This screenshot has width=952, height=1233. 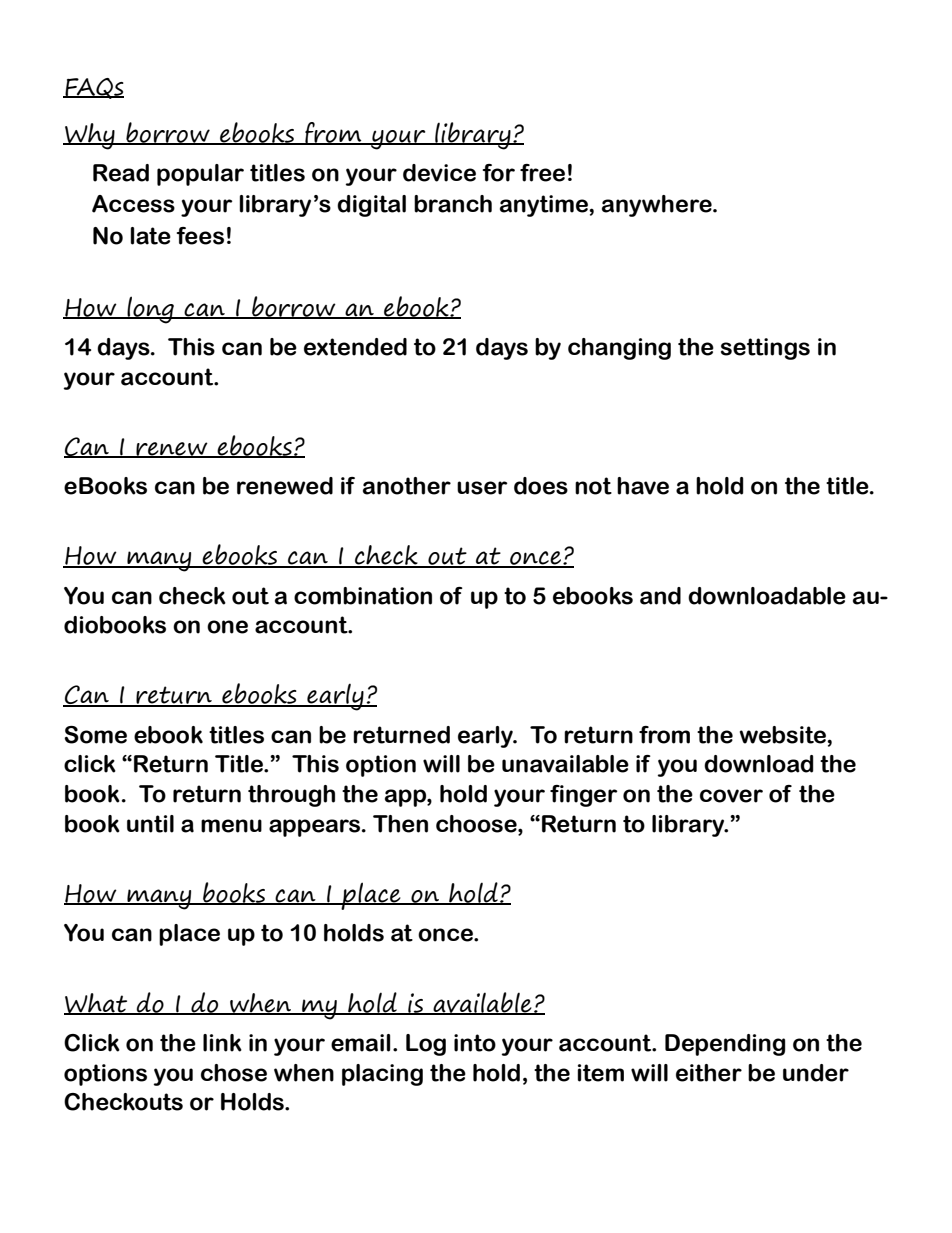 What do you see at coordinates (200, 175) in the screenshot?
I see `popular` at bounding box center [200, 175].
